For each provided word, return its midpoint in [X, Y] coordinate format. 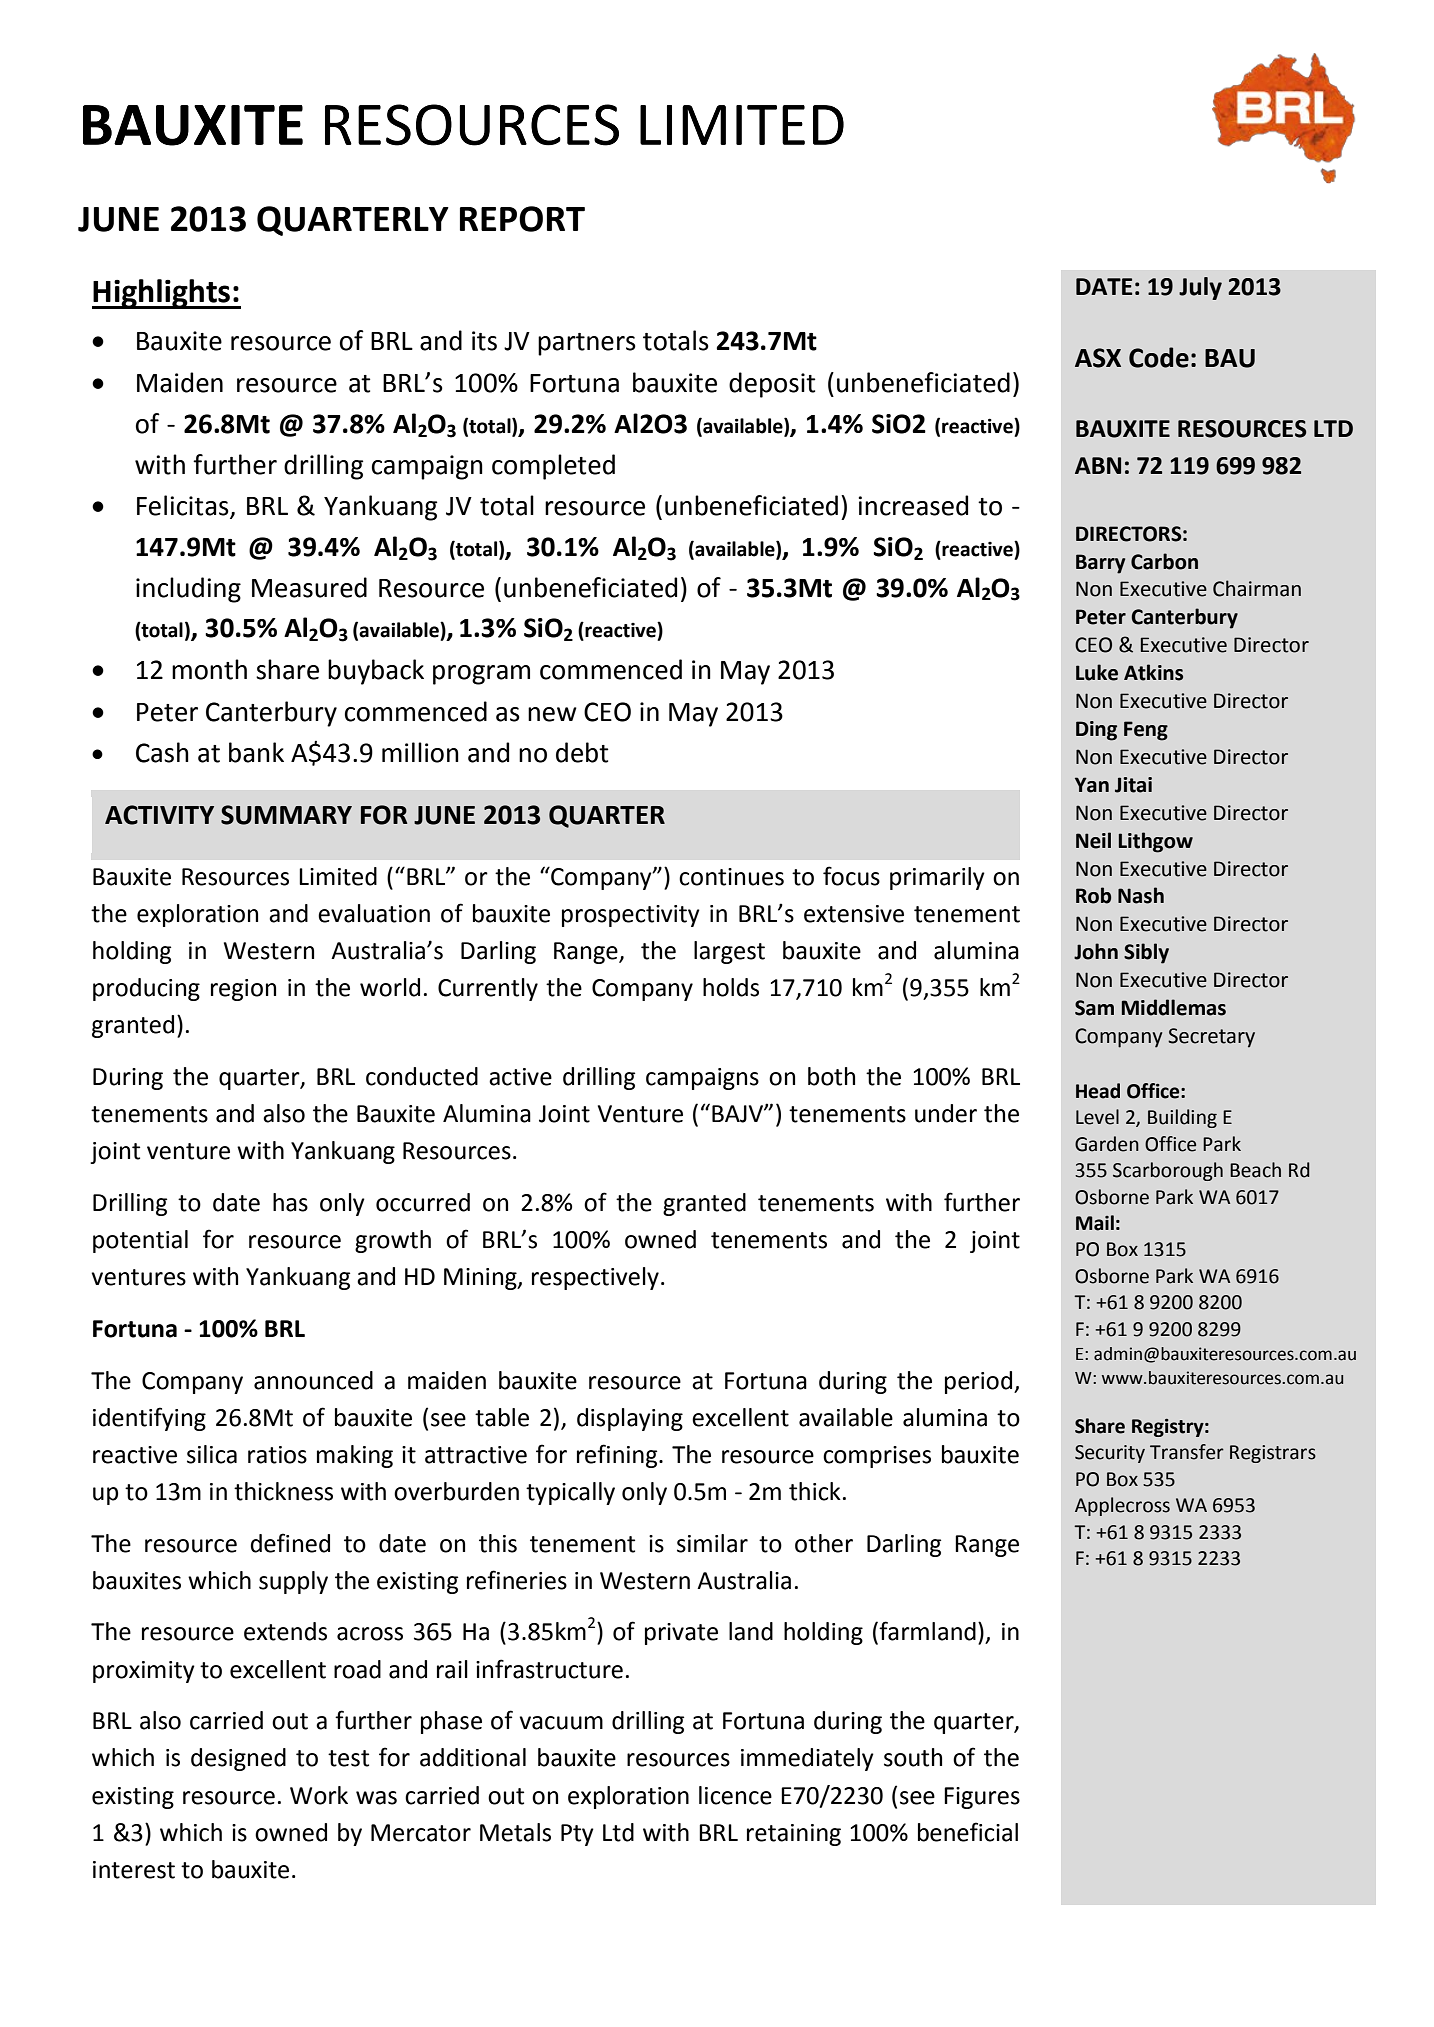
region [243, 990]
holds [731, 987]
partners [587, 344]
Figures [982, 1798]
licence [735, 1795]
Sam [1094, 1008]
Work [319, 1795]
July [1200, 288]
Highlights [162, 294]
